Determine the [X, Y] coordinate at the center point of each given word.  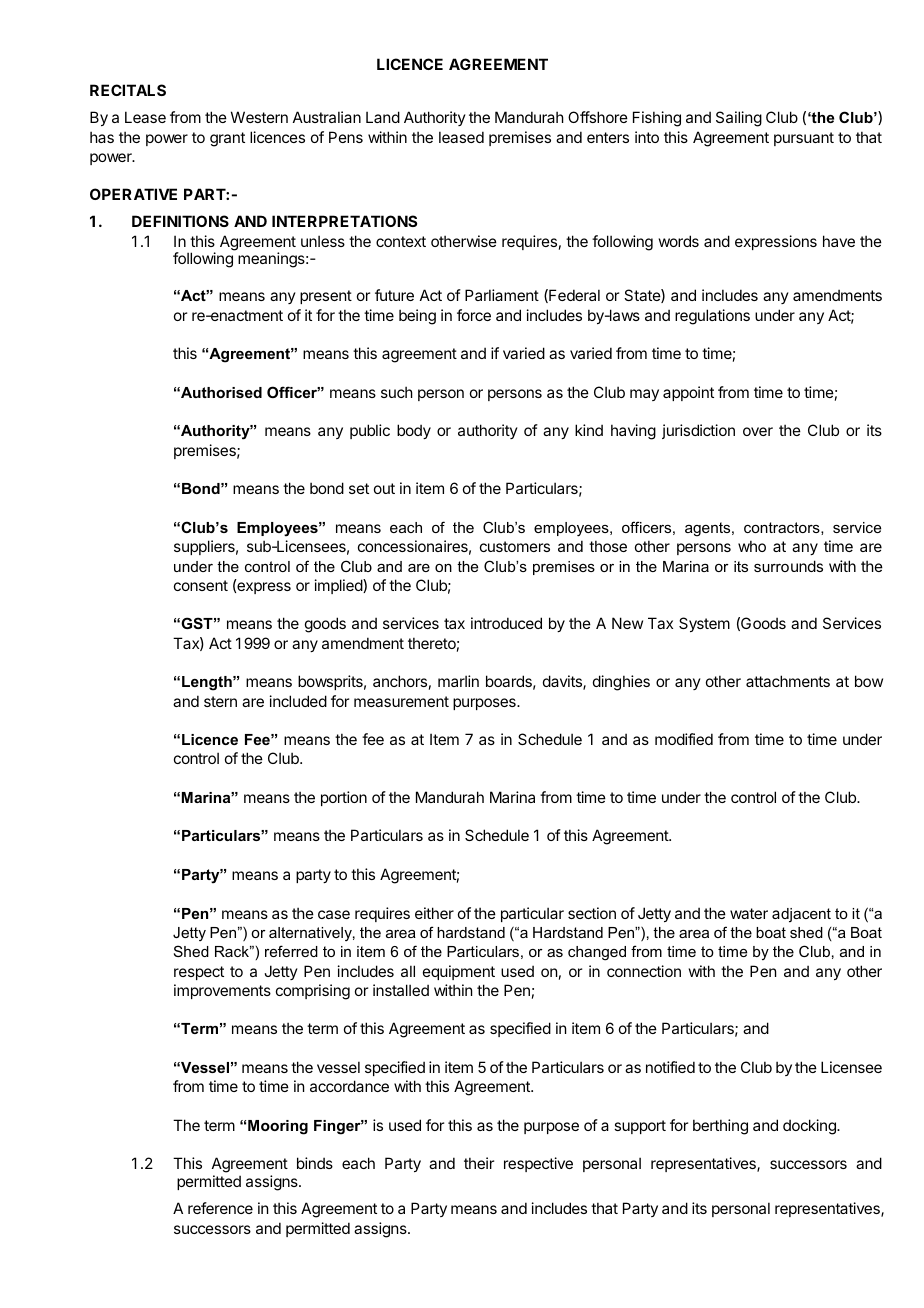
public [370, 431]
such [397, 392]
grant [227, 139]
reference [220, 1208]
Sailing [739, 119]
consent [201, 585]
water [749, 913]
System [704, 624]
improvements [222, 991]
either [434, 913]
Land [383, 117]
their [479, 1163]
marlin [458, 681]
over [758, 431]
